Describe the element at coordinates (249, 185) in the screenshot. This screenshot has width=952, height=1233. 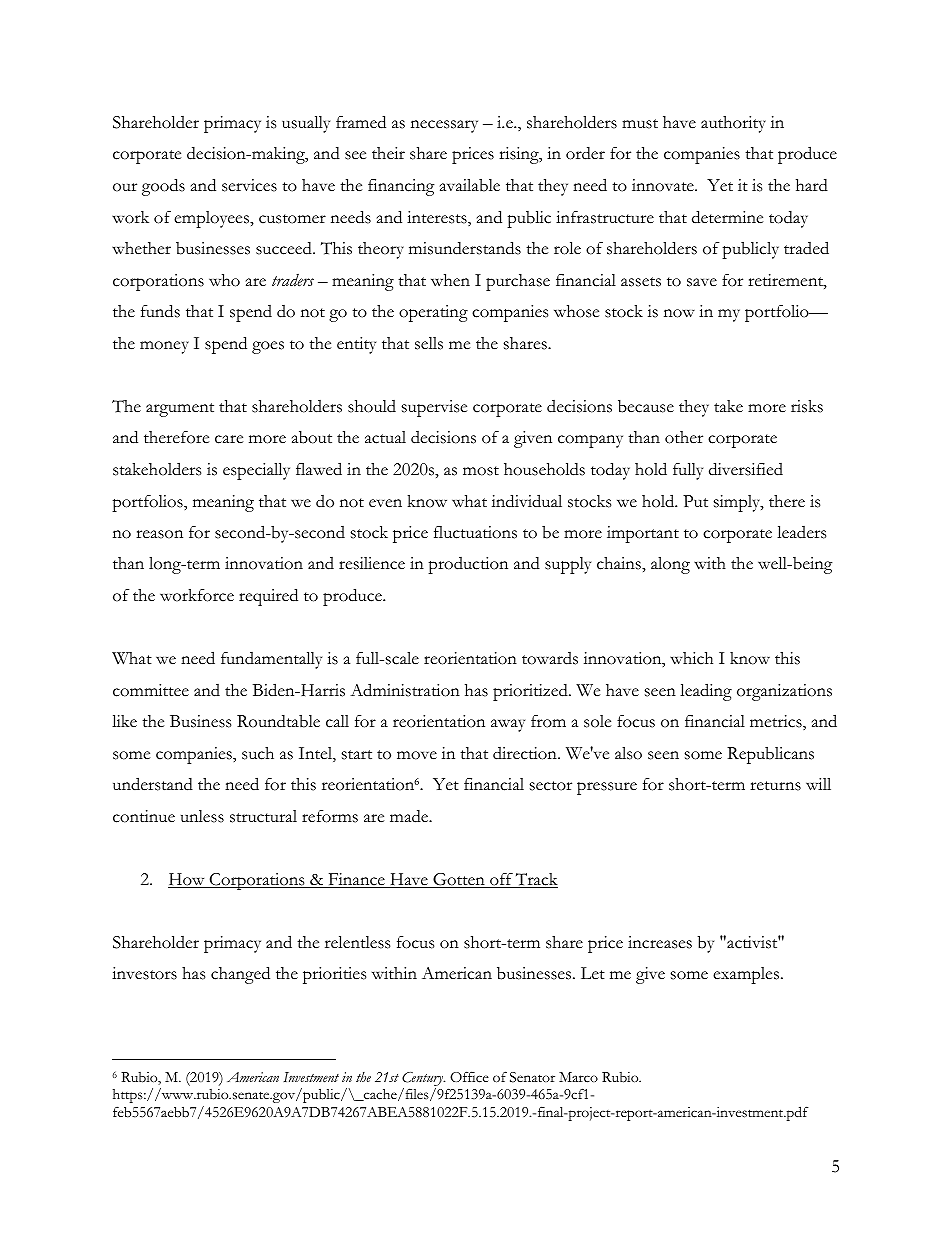
I see `services` at that location.
